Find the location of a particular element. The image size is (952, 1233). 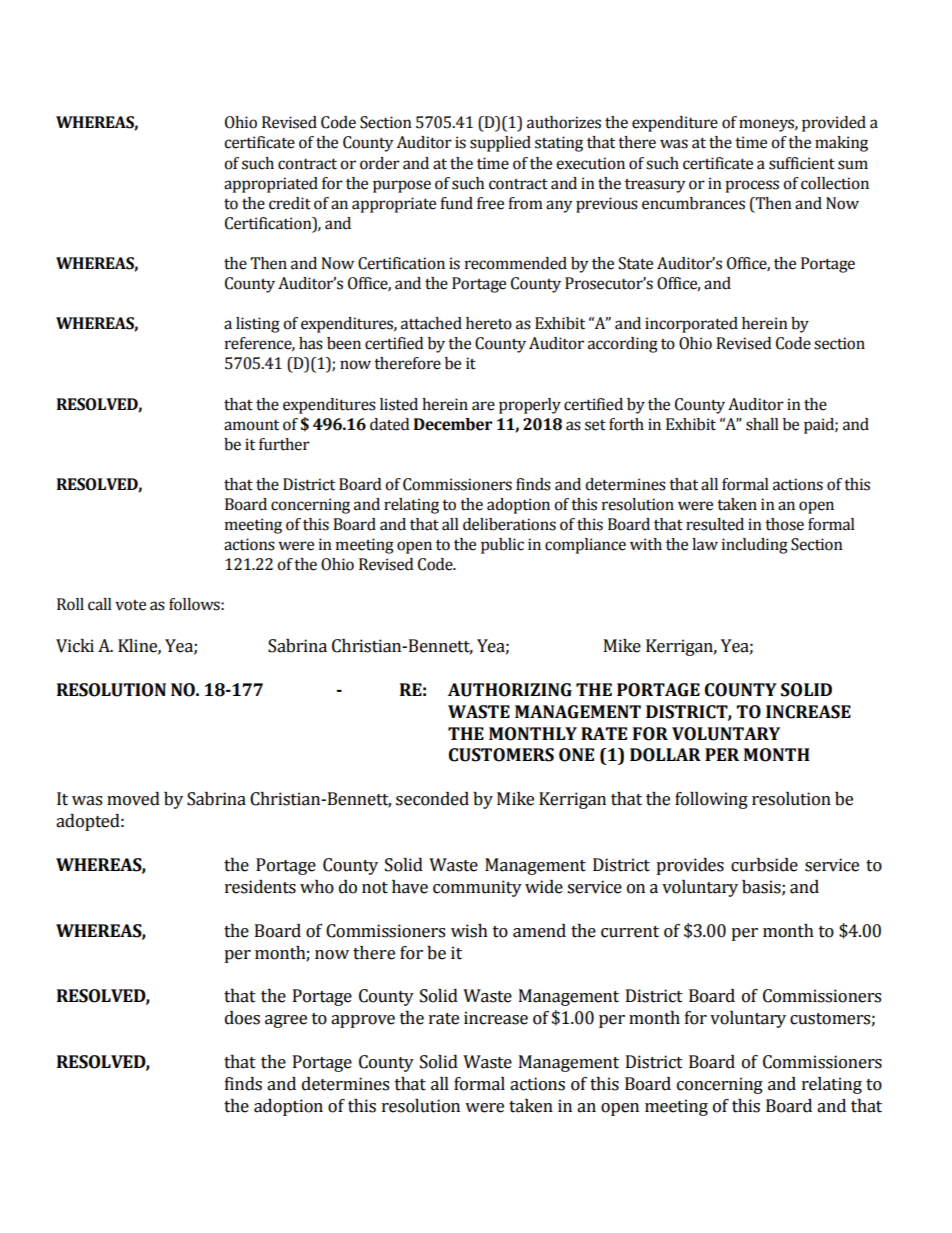

approve is located at coordinates (363, 1021).
